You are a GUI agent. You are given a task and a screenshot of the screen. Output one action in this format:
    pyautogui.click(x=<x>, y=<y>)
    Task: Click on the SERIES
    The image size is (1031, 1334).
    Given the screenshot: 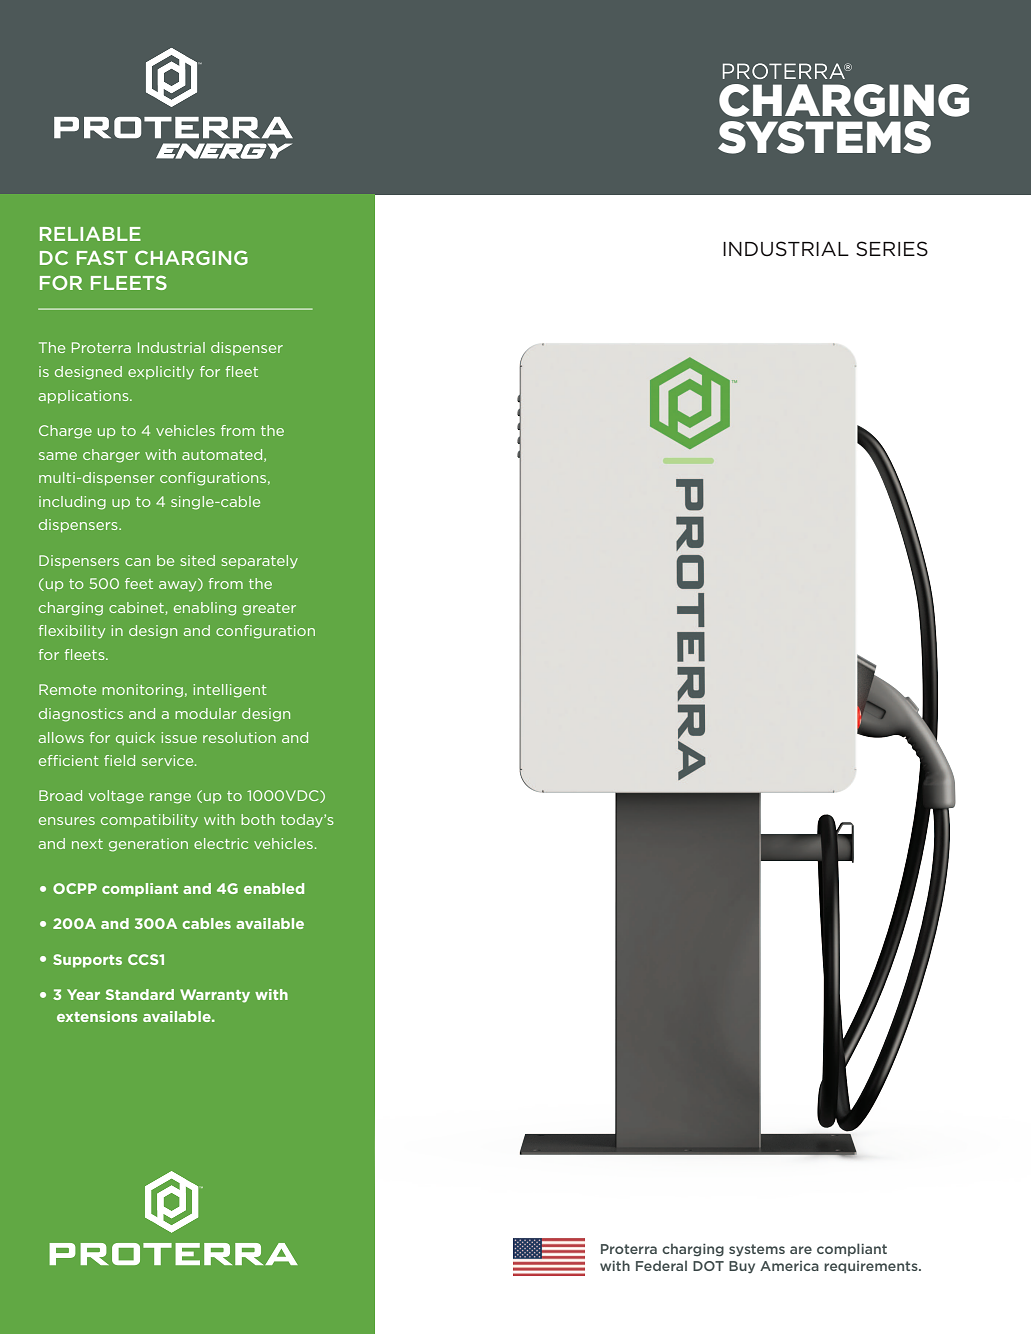 What is the action you would take?
    pyautogui.click(x=892, y=248)
